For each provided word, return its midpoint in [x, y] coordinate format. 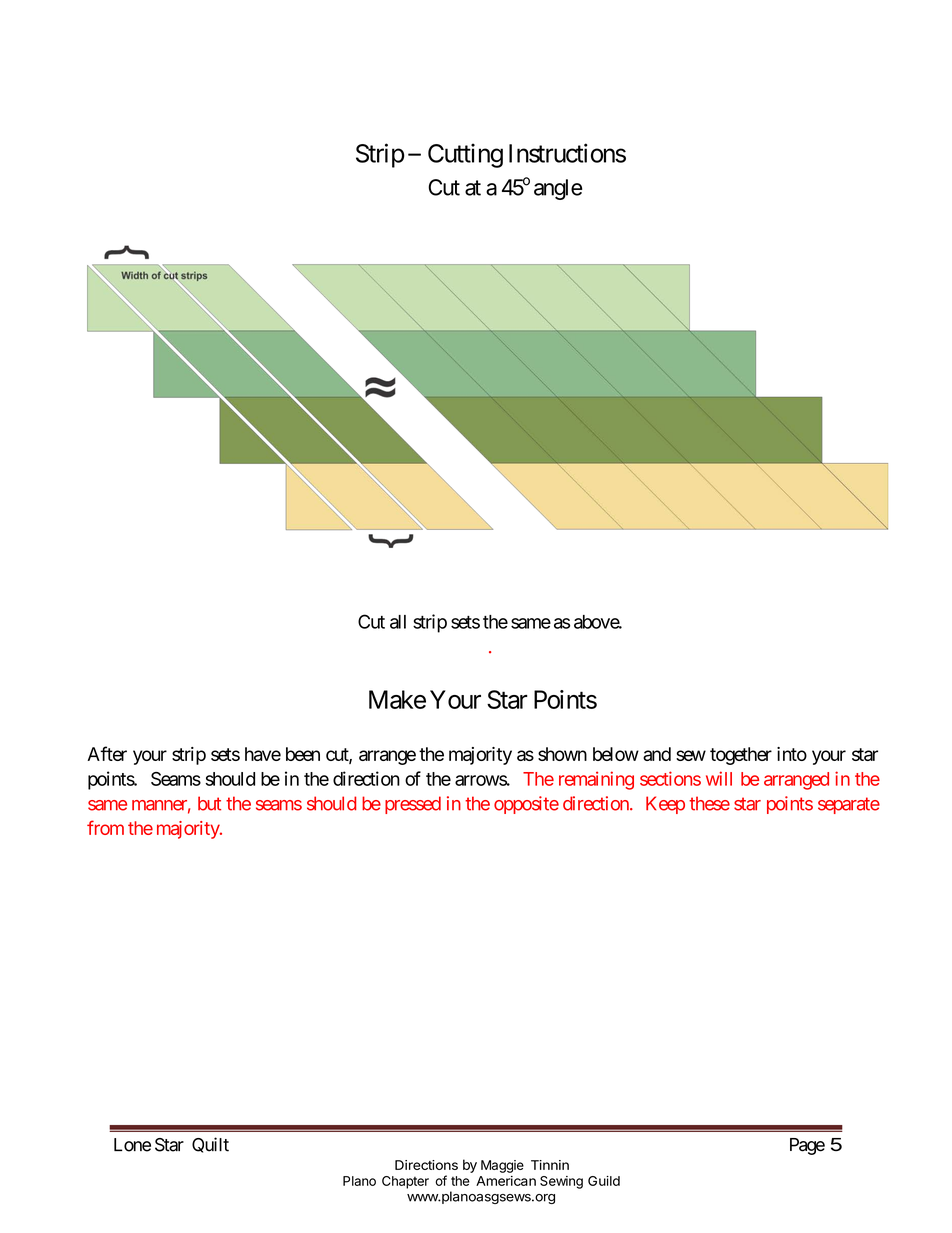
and [657, 754]
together [741, 756]
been [303, 754]
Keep [665, 805]
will [719, 778]
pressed [413, 805]
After [107, 753]
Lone [132, 1145]
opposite [526, 805]
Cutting [465, 155]
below [616, 754]
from [105, 827]
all [398, 622]
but [209, 803]
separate [849, 805]
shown [562, 754]
